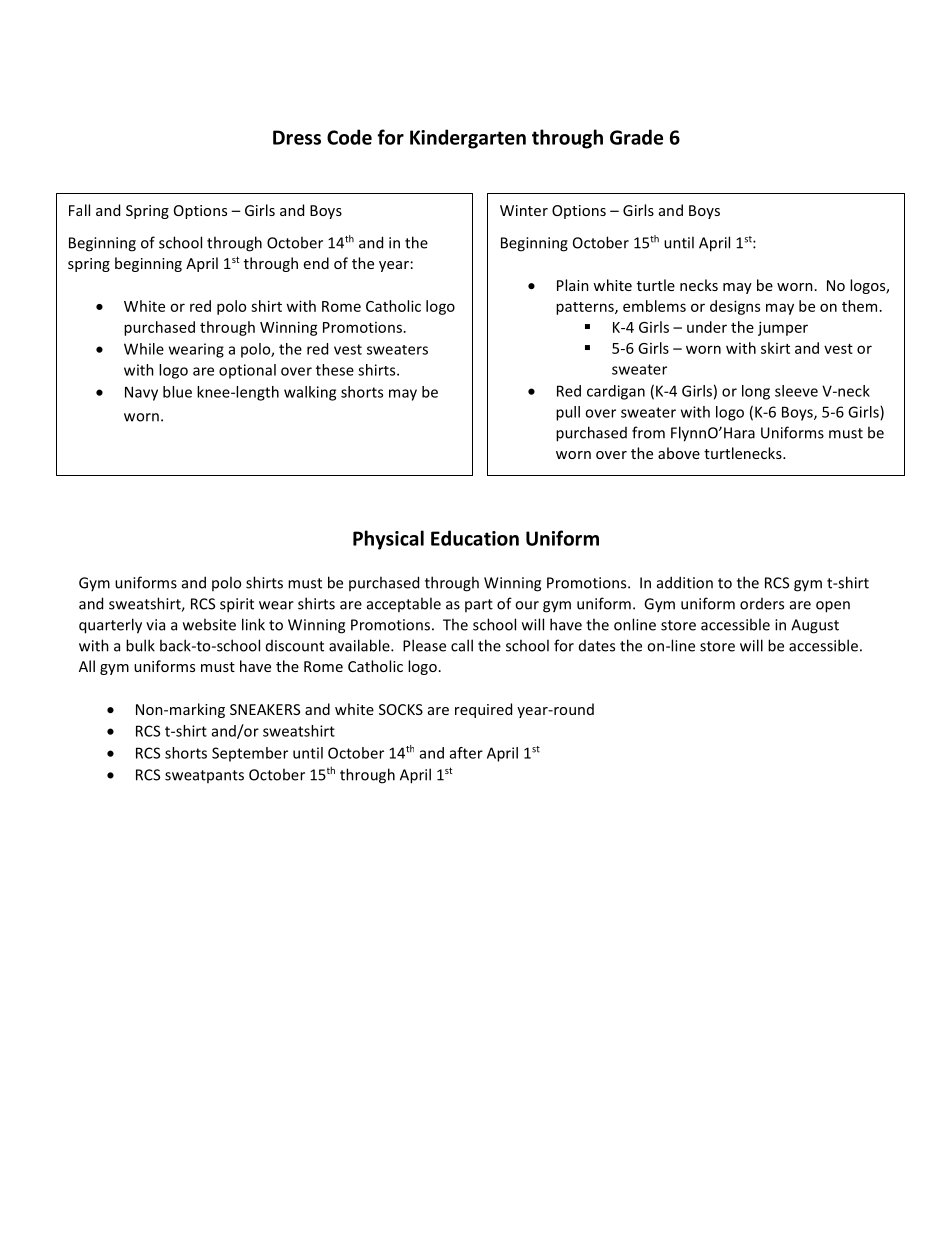 The height and width of the screenshot is (1233, 952). Describe the element at coordinates (636, 137) in the screenshot. I see `Grade` at that location.
